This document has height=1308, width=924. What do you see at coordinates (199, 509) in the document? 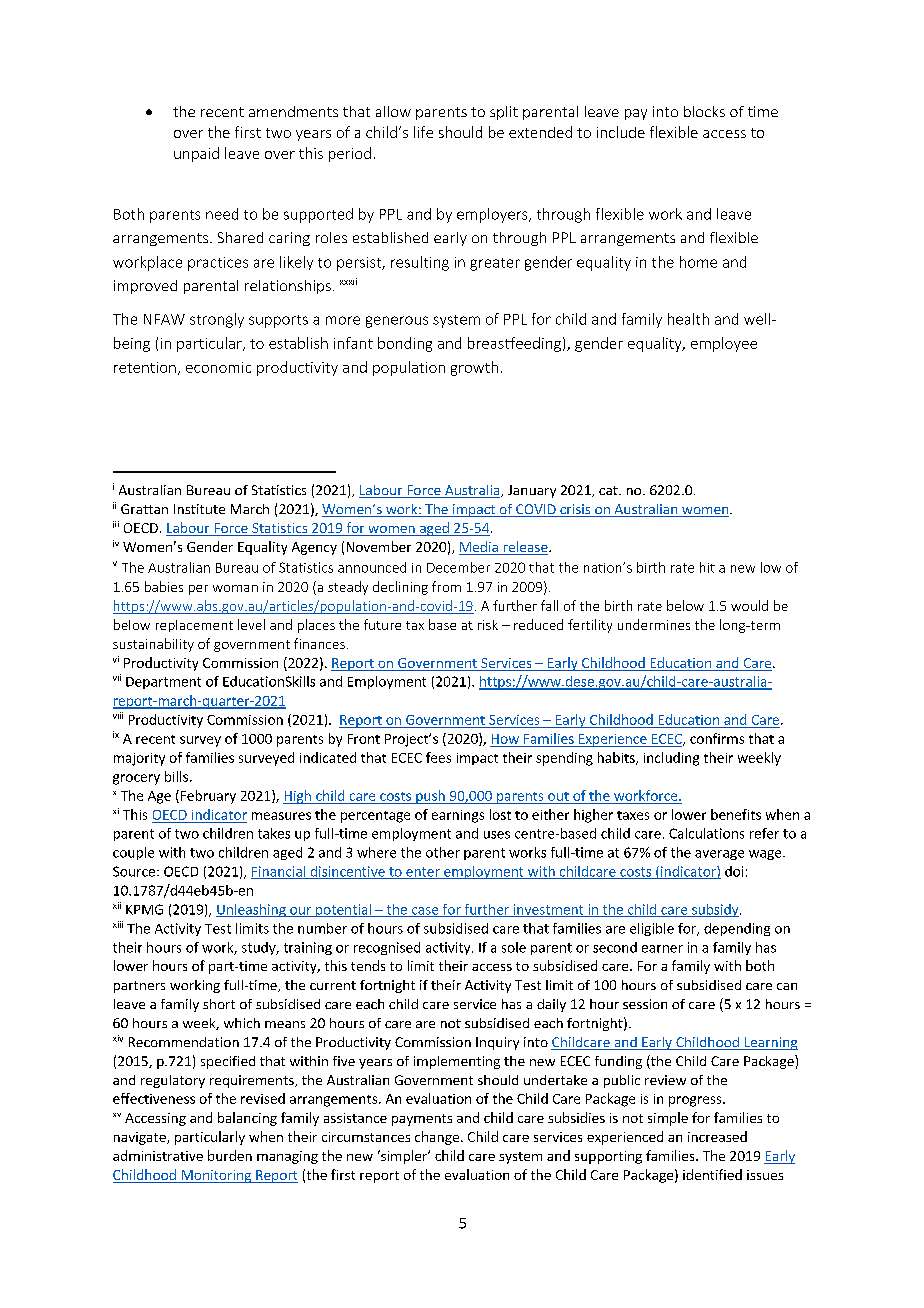
I see `Institute` at bounding box center [199, 509].
